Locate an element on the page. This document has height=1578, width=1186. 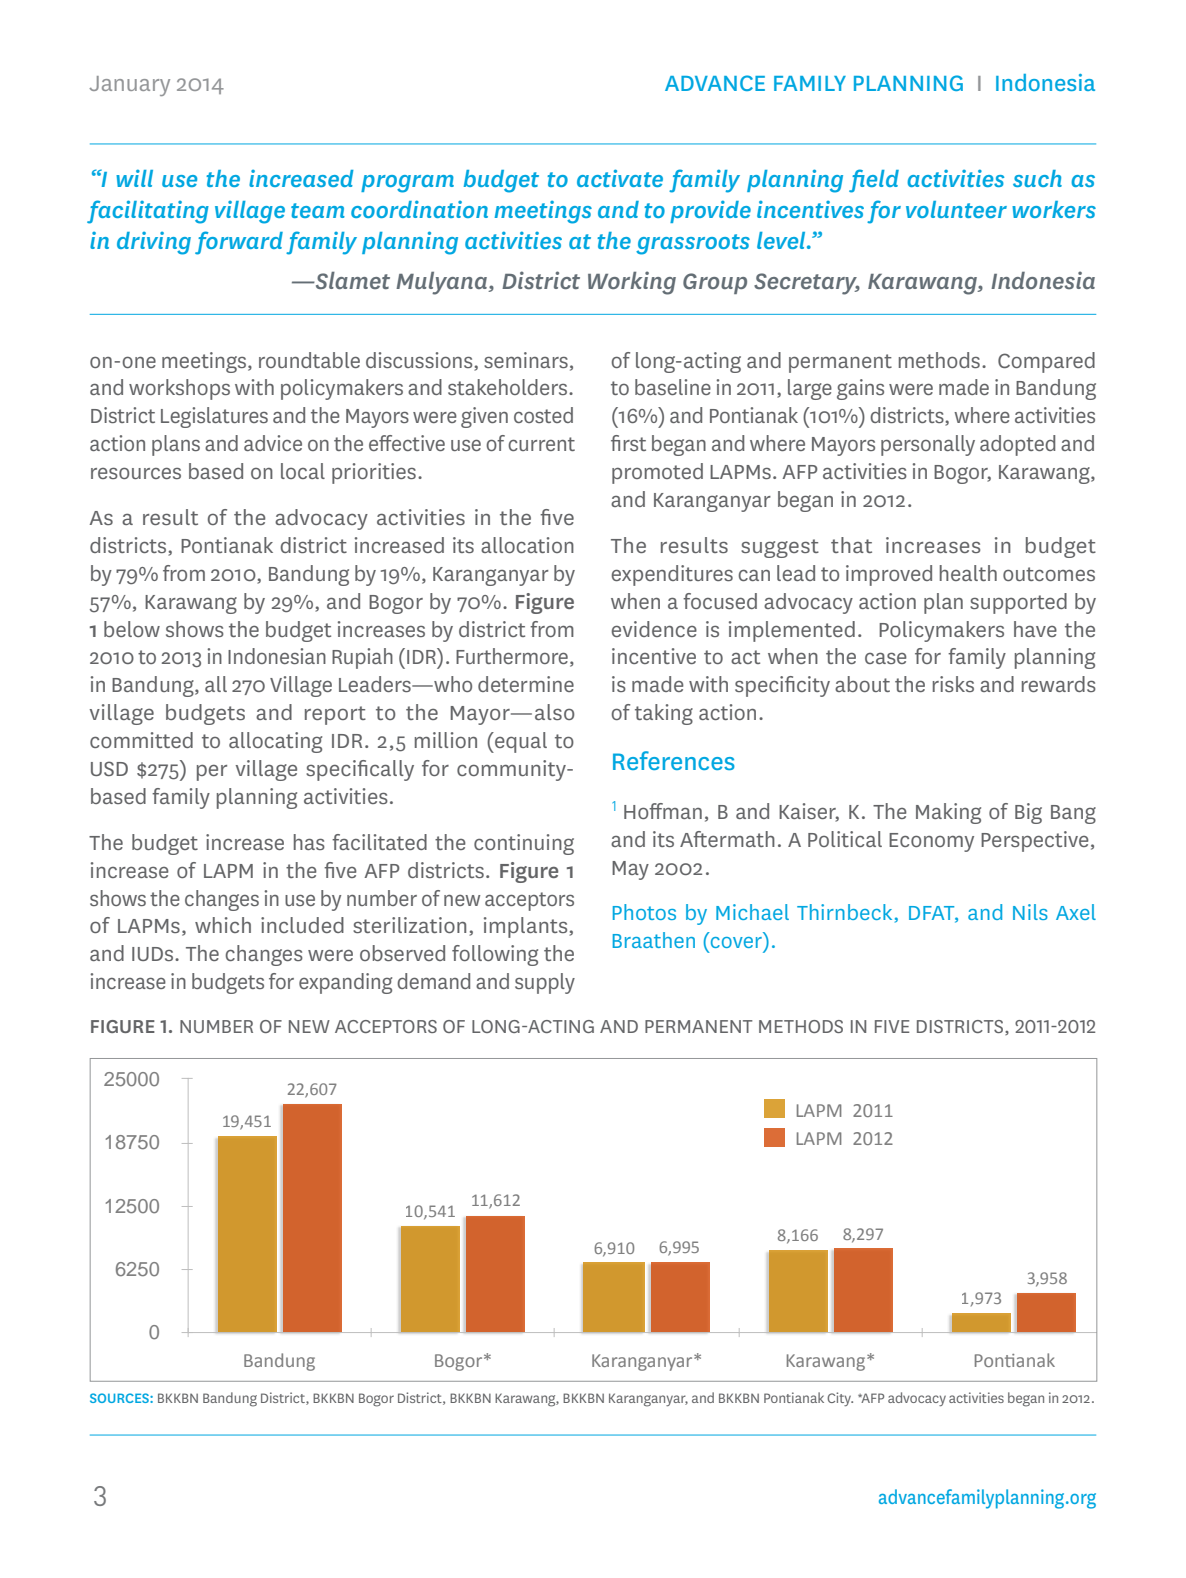
activate is located at coordinates (620, 178).
